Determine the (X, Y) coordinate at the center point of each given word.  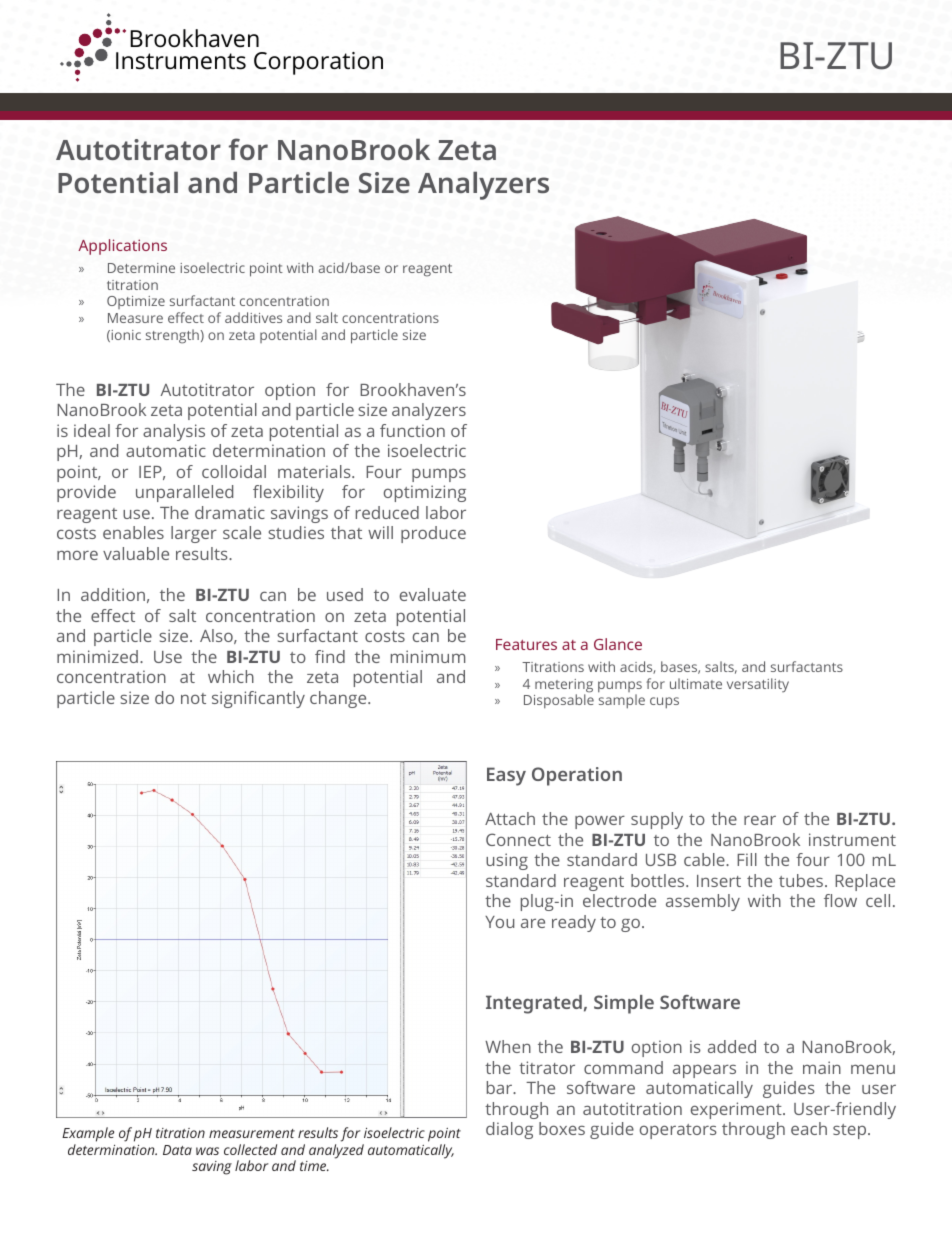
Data (177, 1150)
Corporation (318, 63)
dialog (509, 1130)
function (412, 430)
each (809, 1128)
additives (253, 317)
